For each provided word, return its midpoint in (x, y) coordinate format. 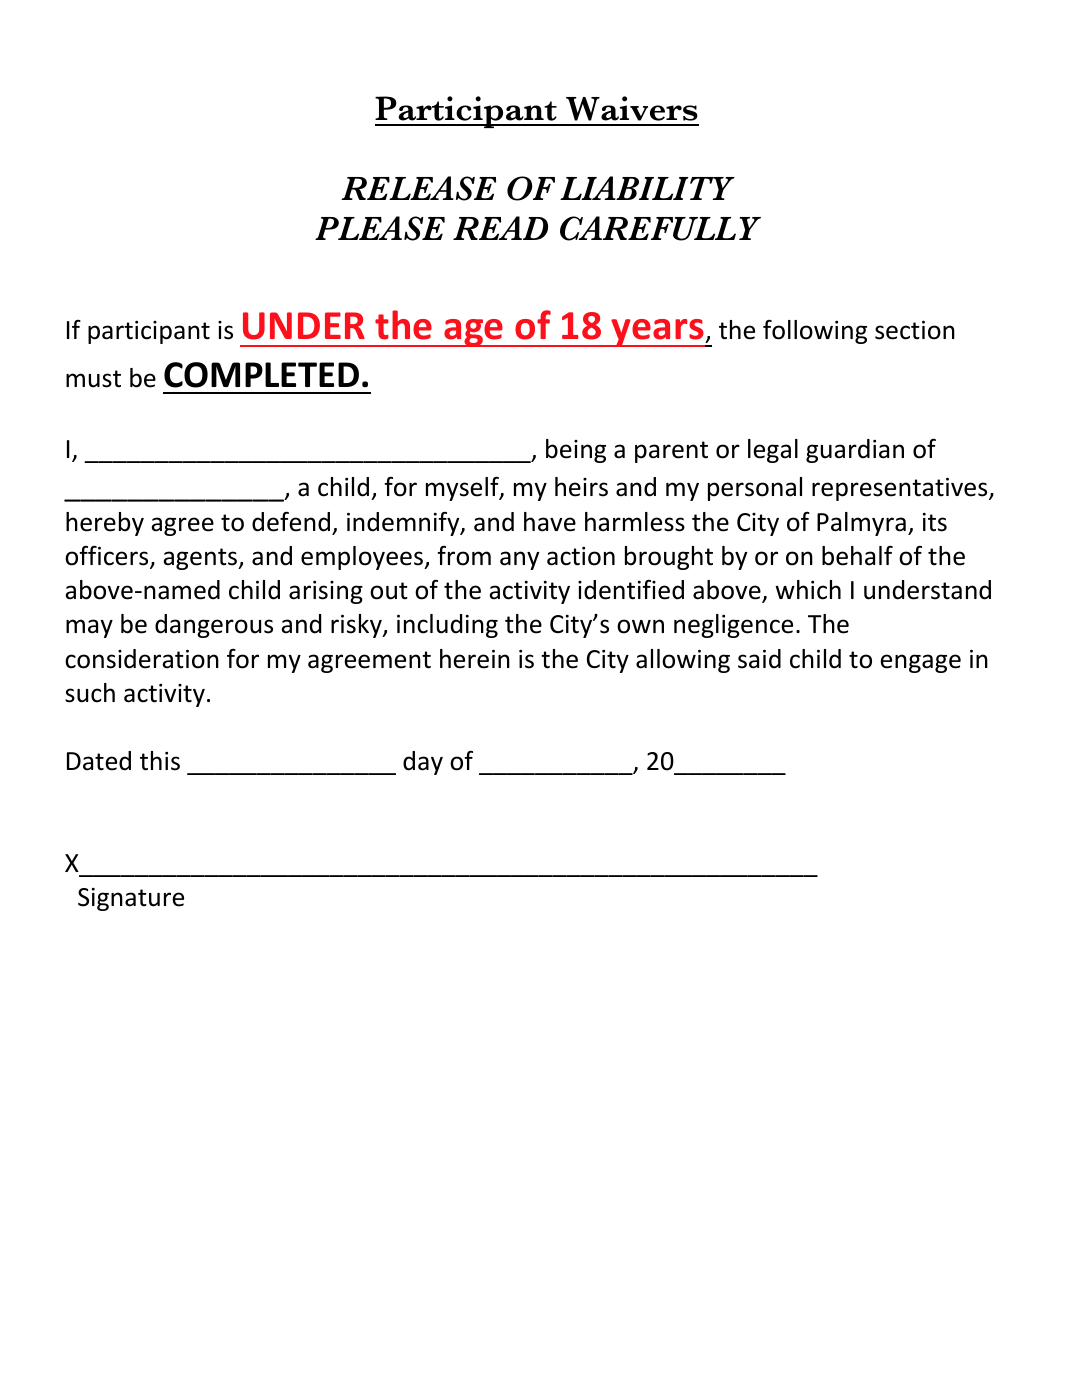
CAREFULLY (660, 228)
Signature (131, 899)
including (447, 626)
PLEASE (380, 228)
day (423, 763)
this (160, 761)
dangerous (214, 626)
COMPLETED (261, 375)
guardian (855, 451)
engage (920, 663)
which (808, 590)
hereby (105, 524)
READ (500, 228)
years (658, 333)
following (815, 331)
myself (463, 488)
